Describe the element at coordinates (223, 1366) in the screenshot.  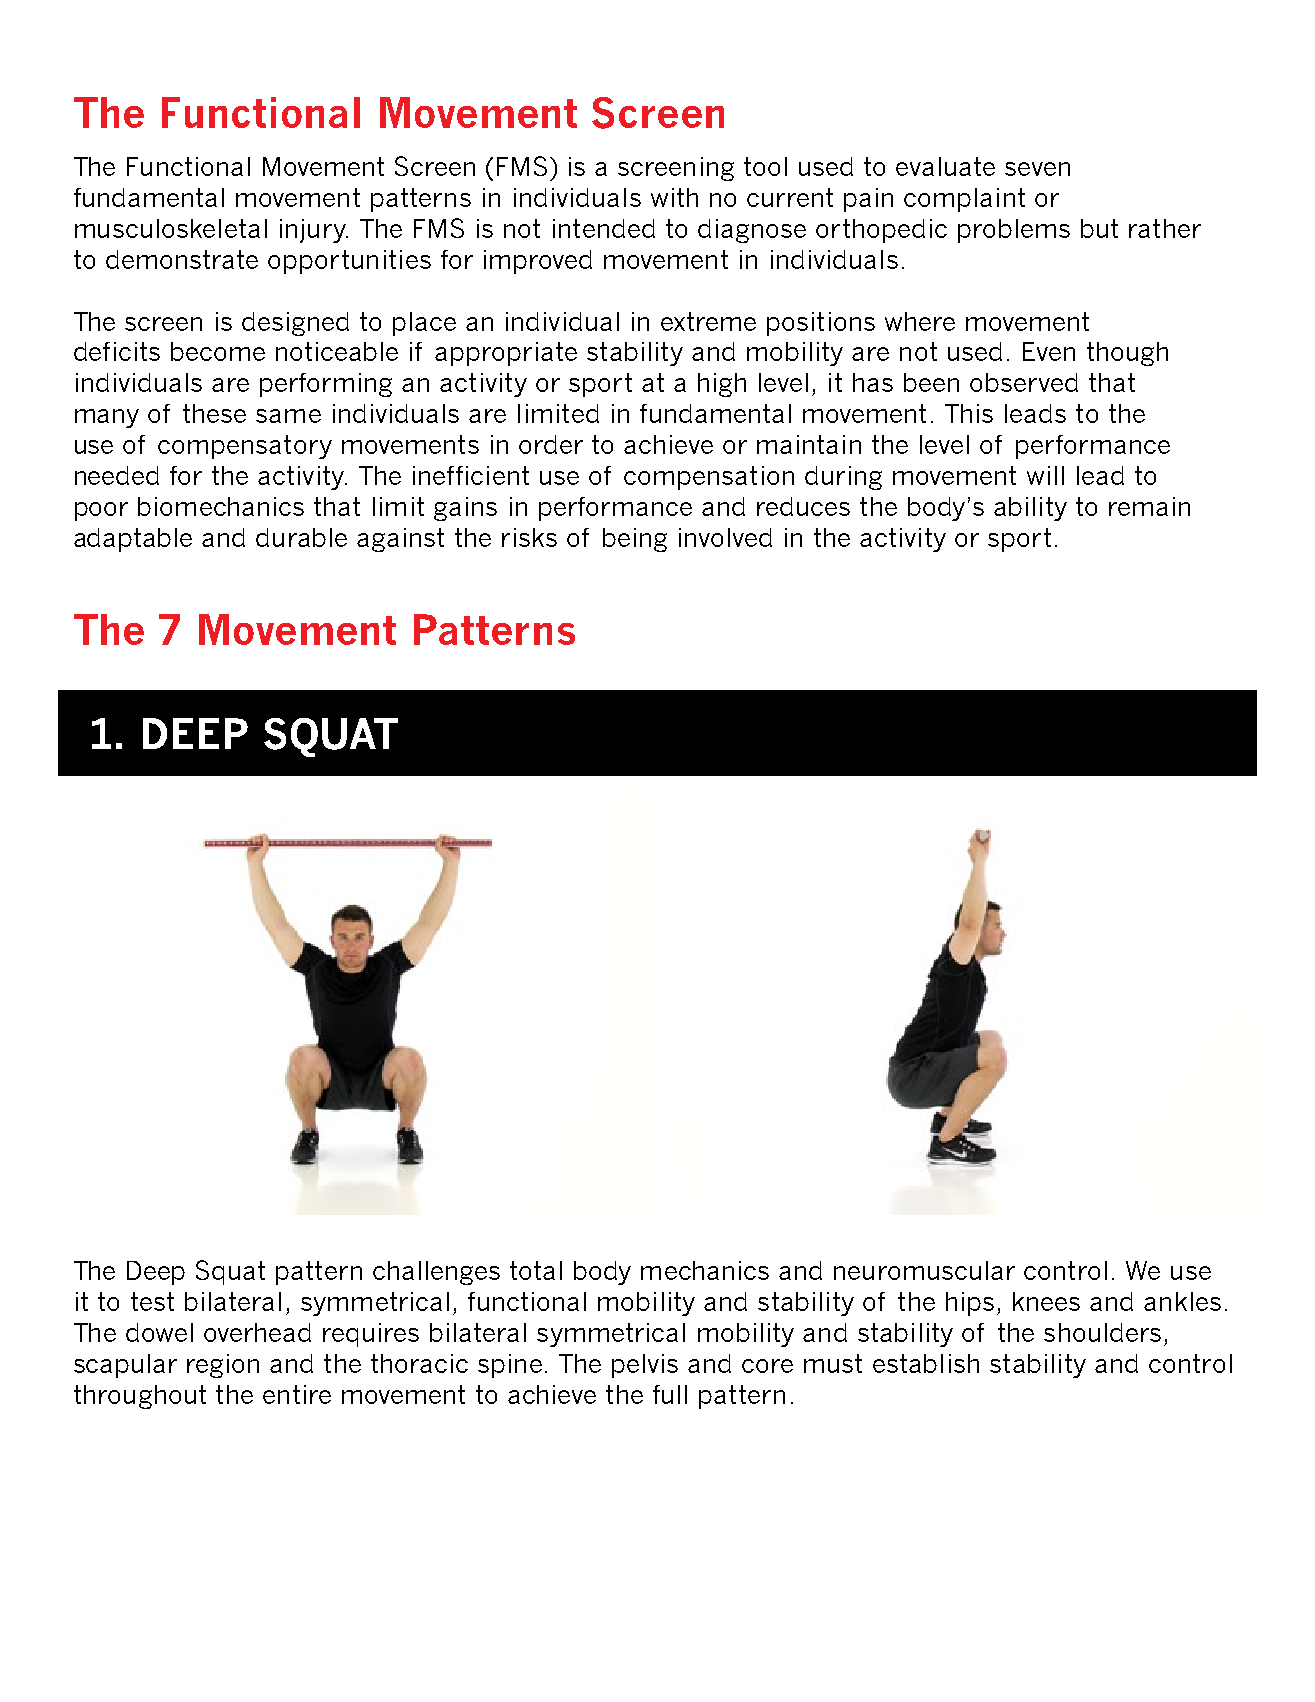
I see `region` at that location.
